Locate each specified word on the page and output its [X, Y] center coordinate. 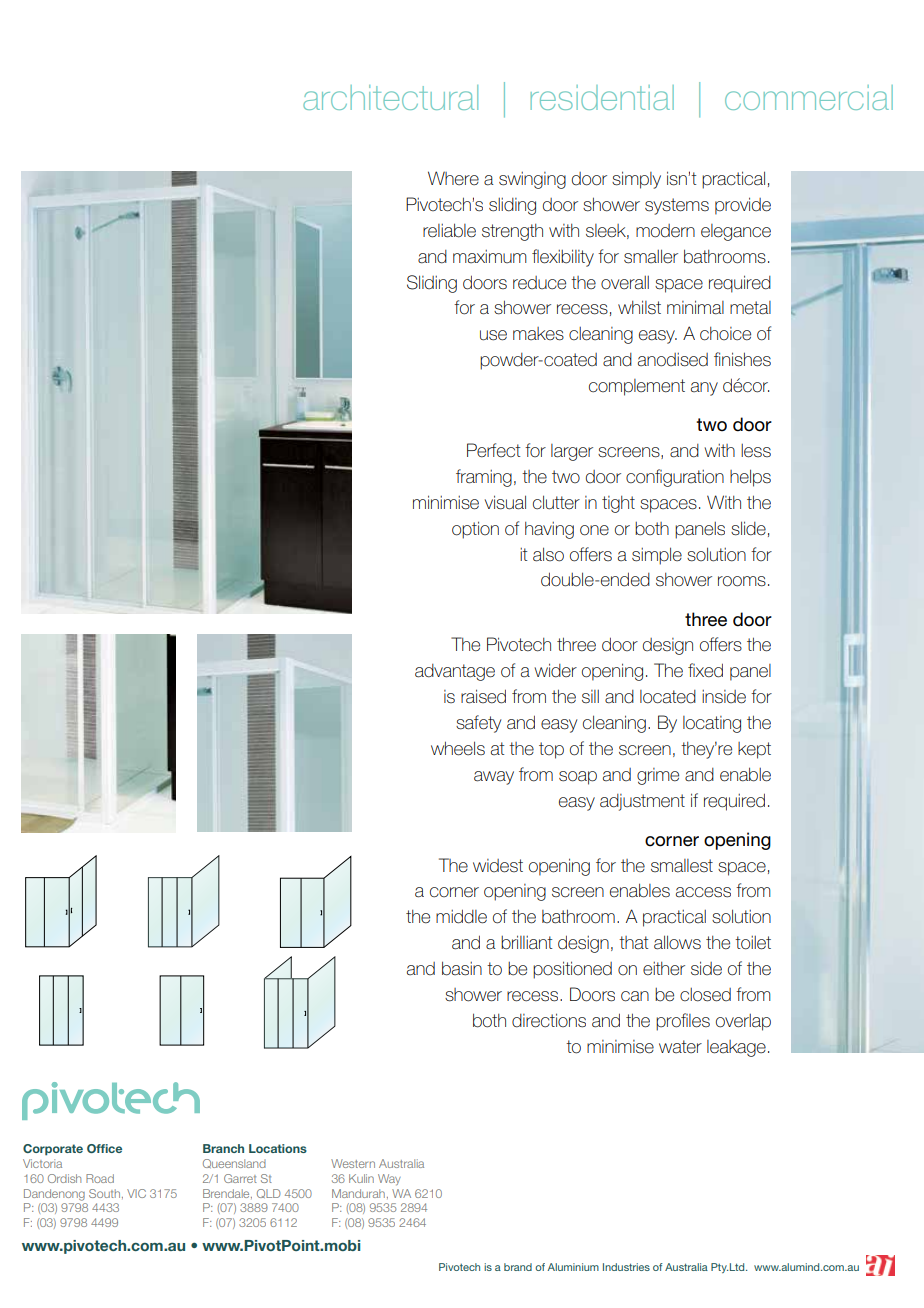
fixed [705, 670]
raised [483, 696]
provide [743, 206]
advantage [455, 672]
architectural [390, 97]
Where [453, 178]
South [104, 1193]
